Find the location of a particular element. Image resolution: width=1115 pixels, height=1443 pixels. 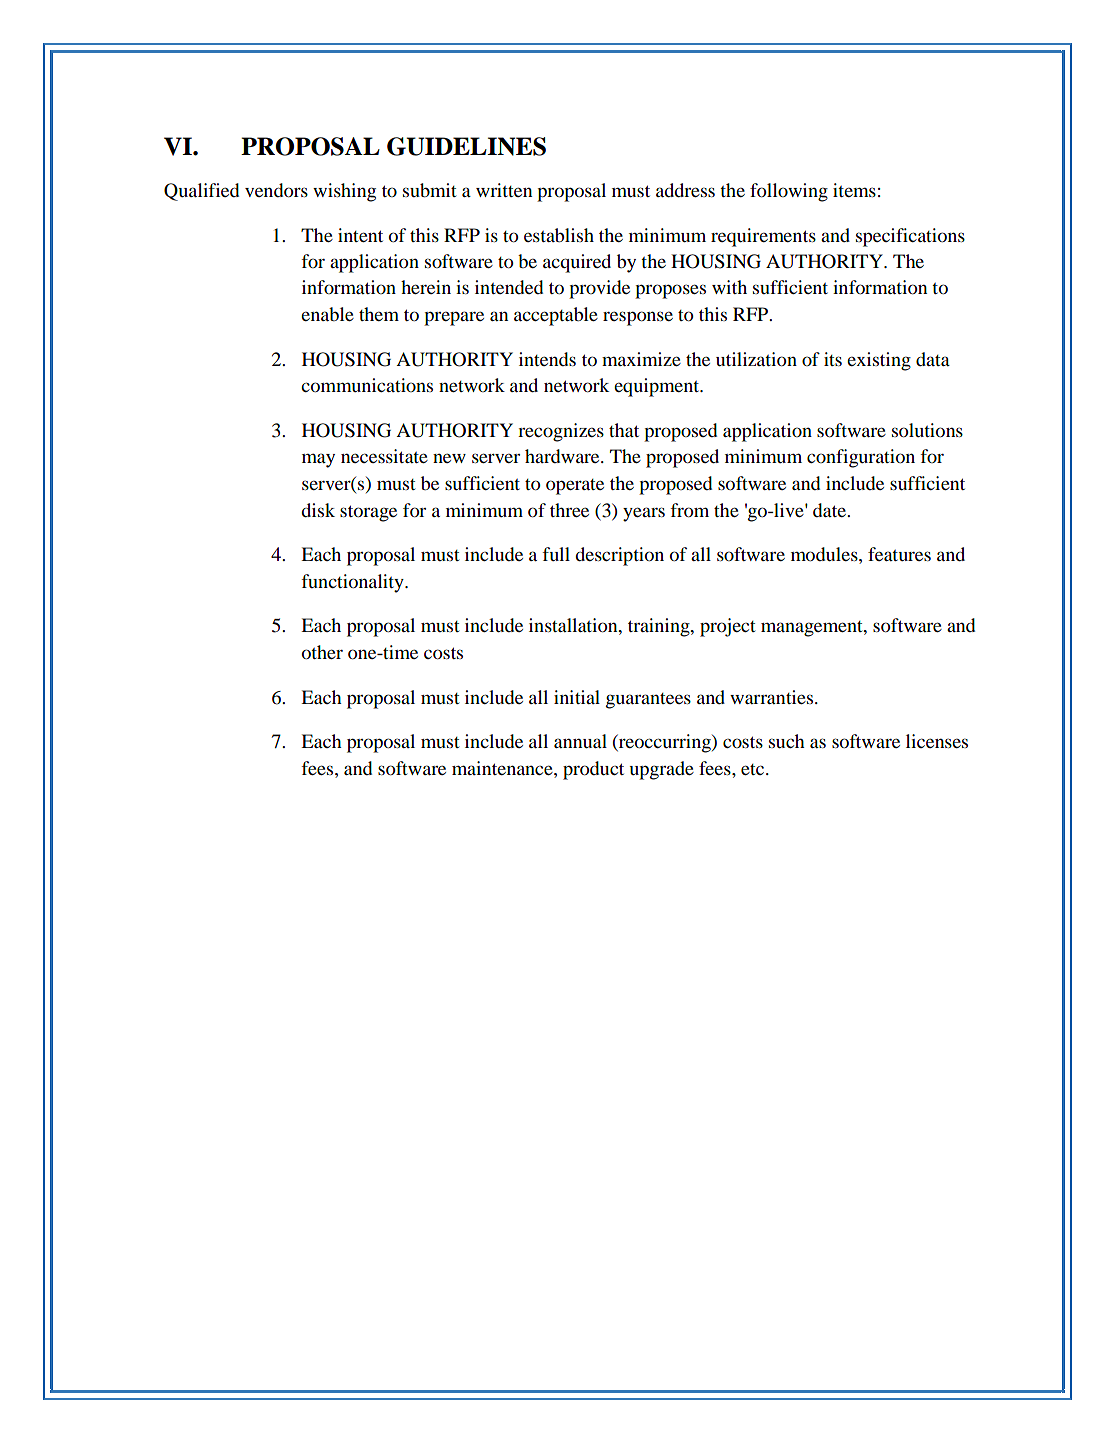

written is located at coordinates (504, 190).
